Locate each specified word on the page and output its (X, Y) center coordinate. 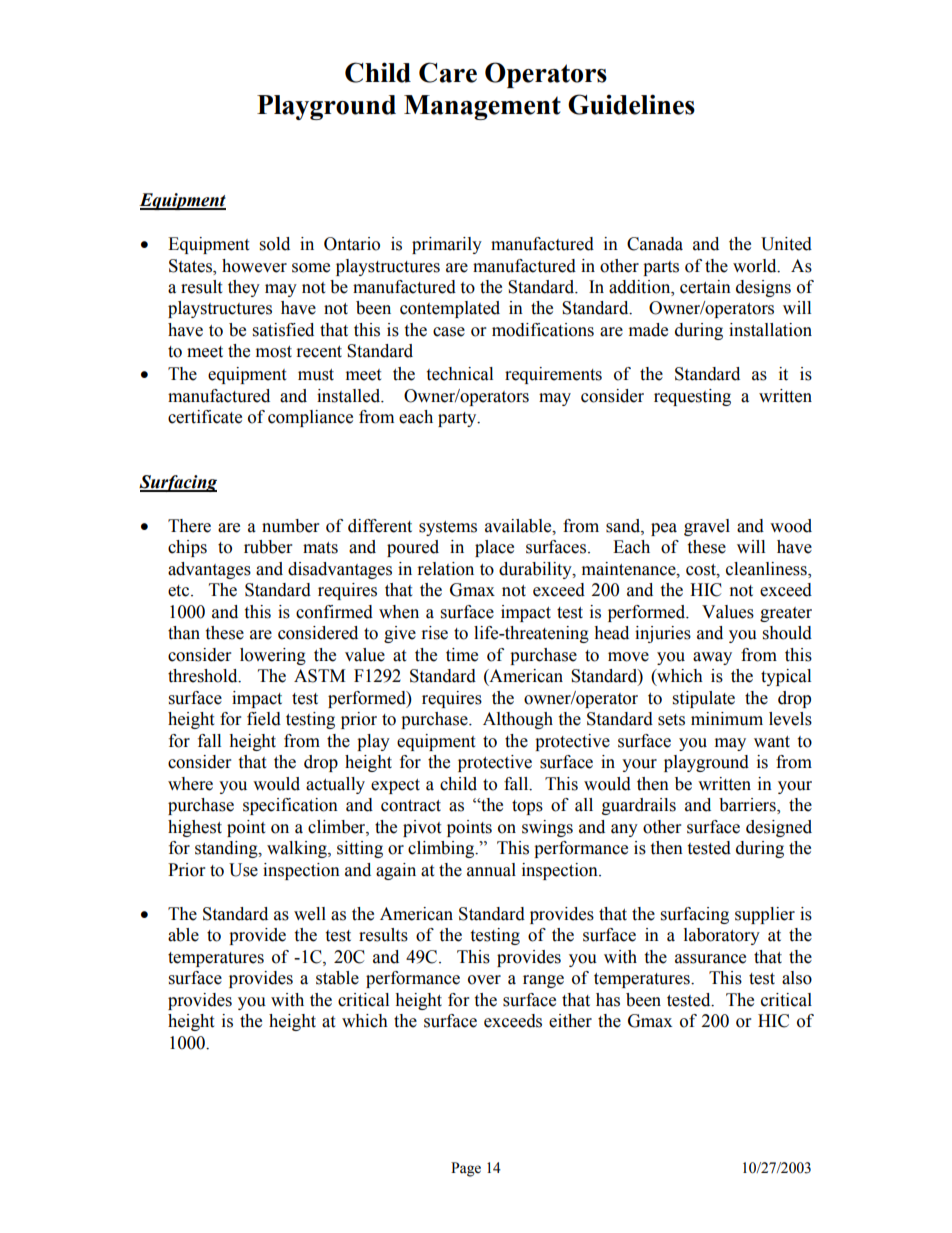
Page (466, 1169)
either (570, 1021)
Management (482, 107)
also (797, 978)
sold (275, 244)
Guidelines (631, 104)
